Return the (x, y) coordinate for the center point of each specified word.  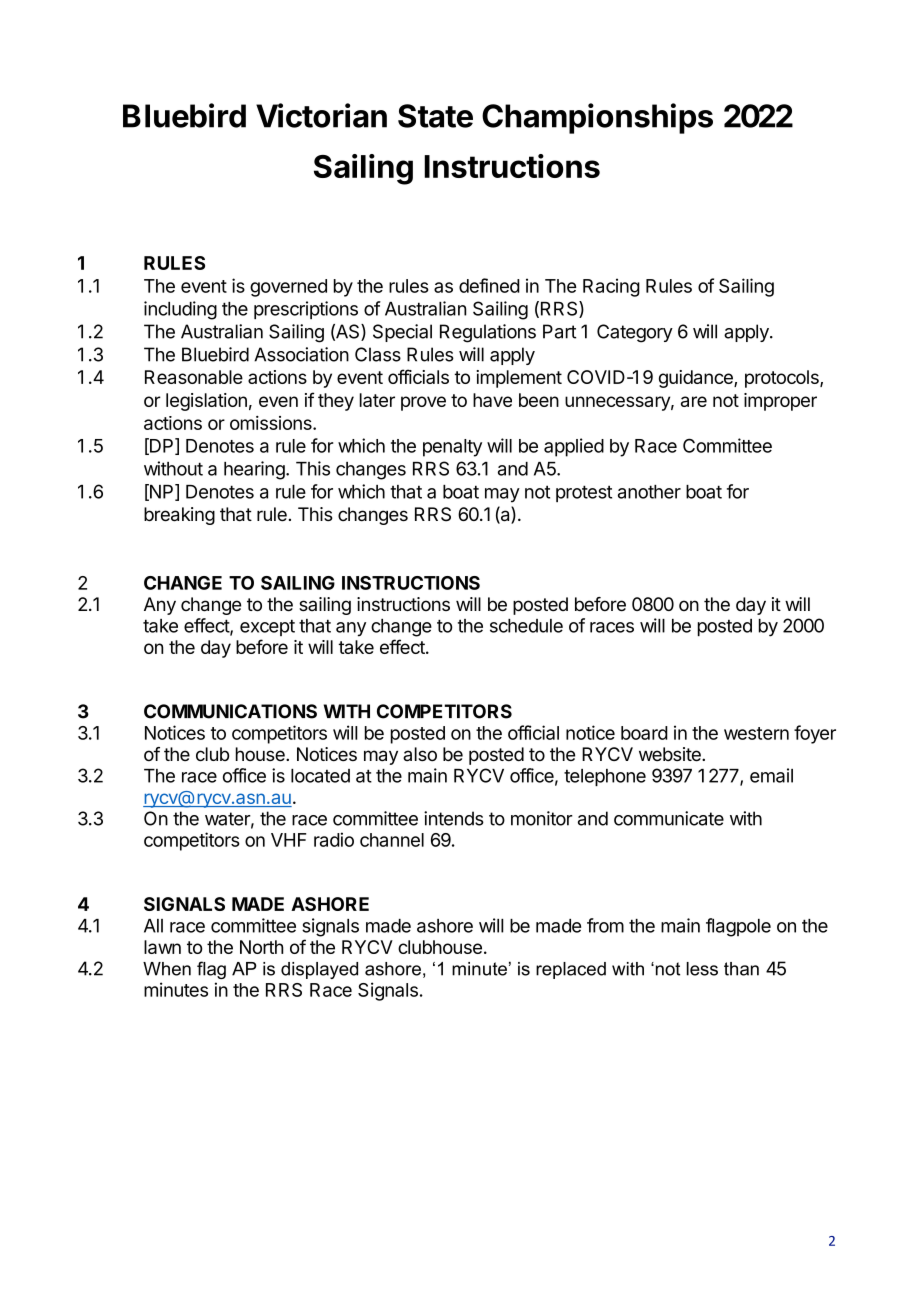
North (262, 947)
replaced (571, 970)
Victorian (321, 115)
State (435, 116)
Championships (597, 118)
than (741, 969)
